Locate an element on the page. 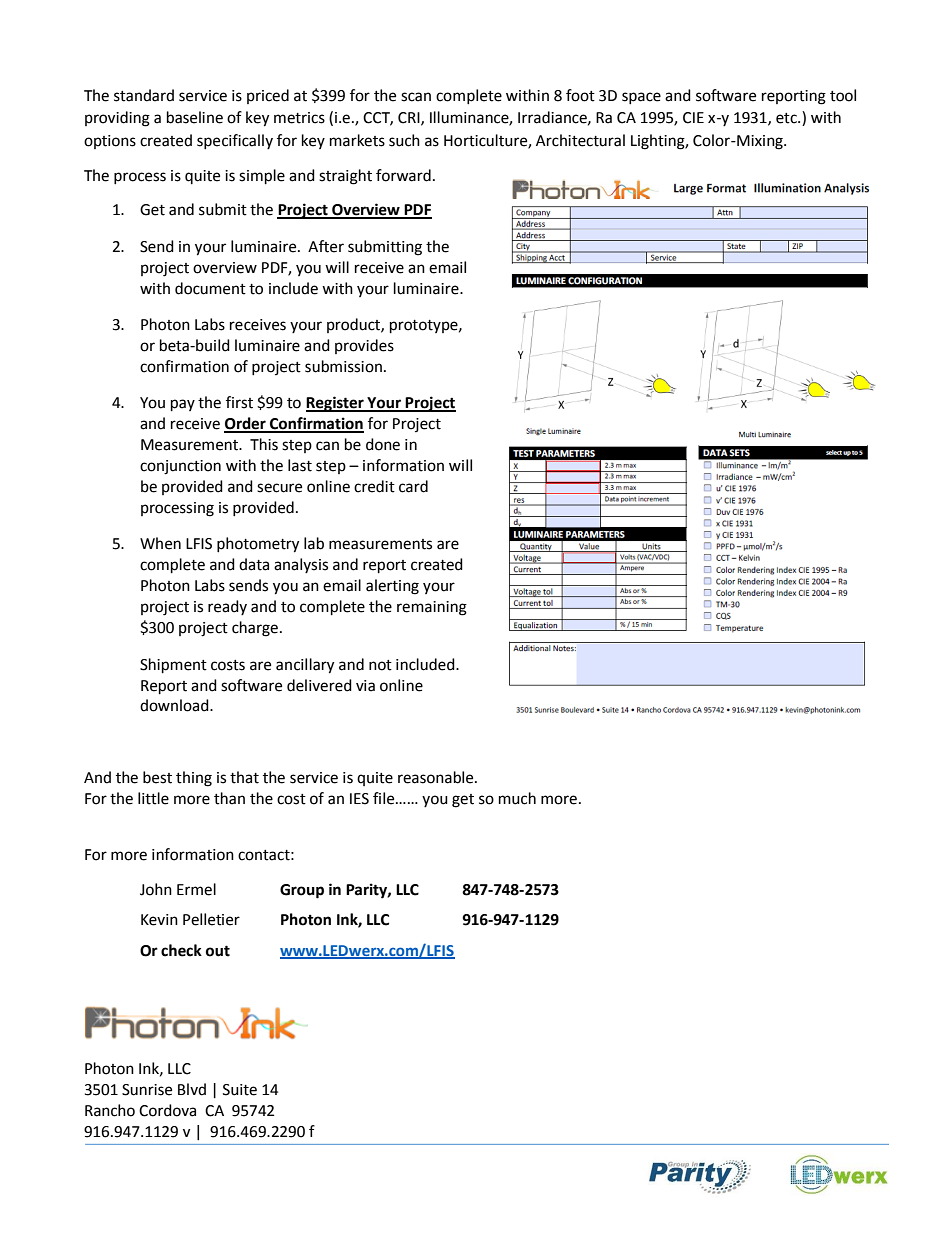  baseline is located at coordinates (195, 117).
